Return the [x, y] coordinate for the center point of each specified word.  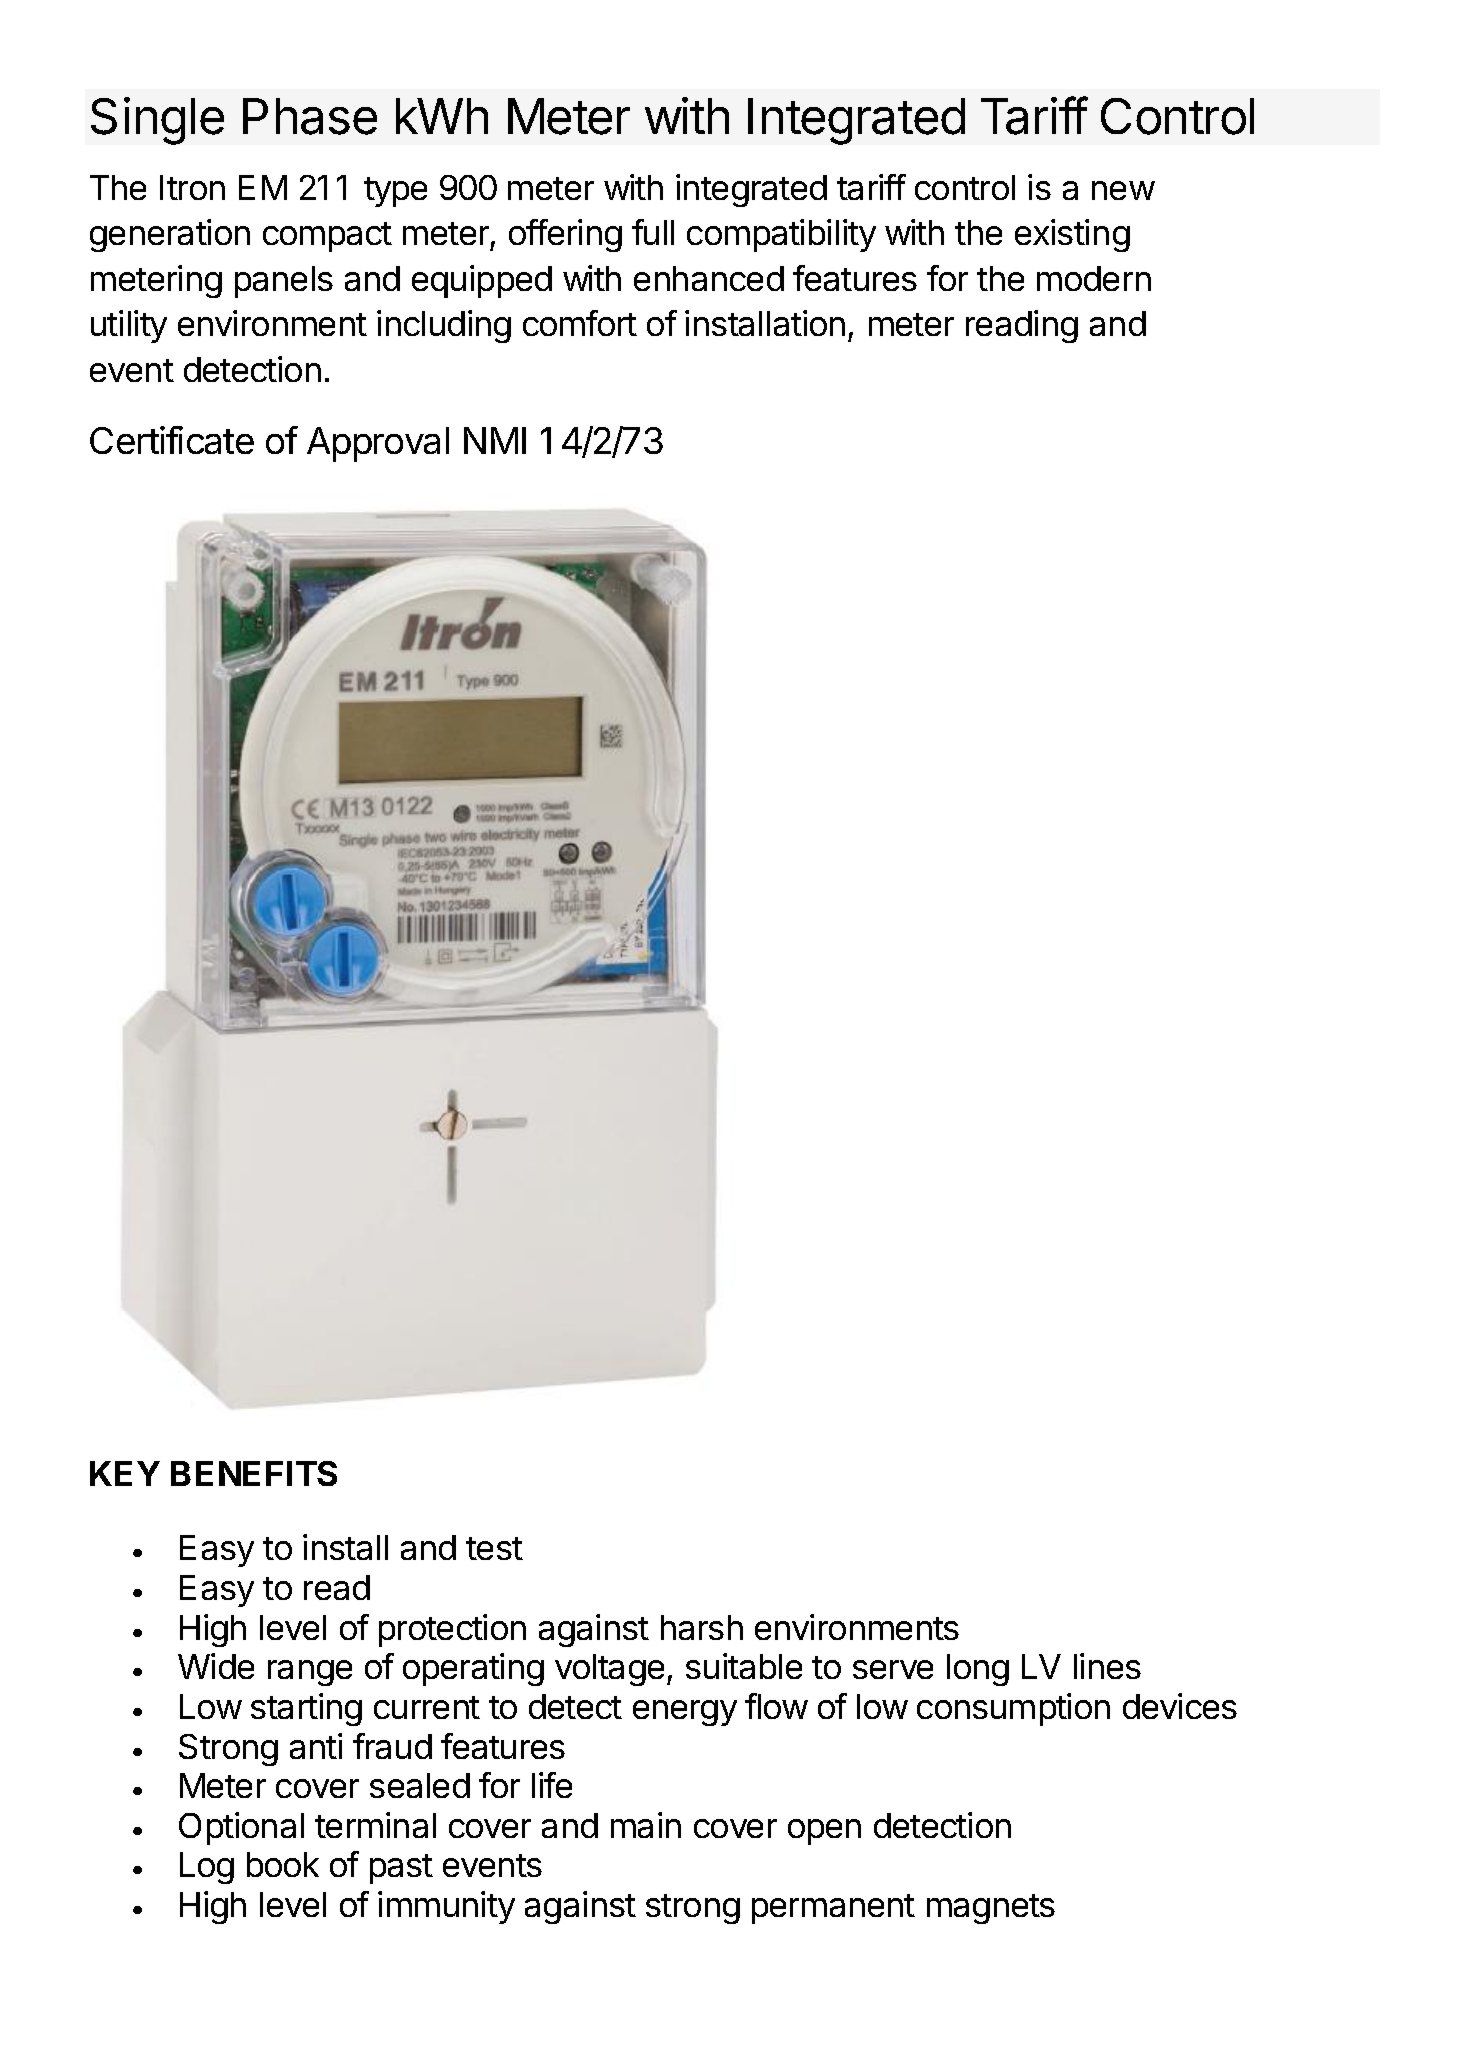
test [494, 1548]
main [646, 1825]
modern [1094, 278]
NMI [495, 440]
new [1123, 190]
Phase [310, 116]
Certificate [172, 440]
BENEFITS [254, 1473]
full [653, 232]
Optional [241, 1828]
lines [1107, 1666]
